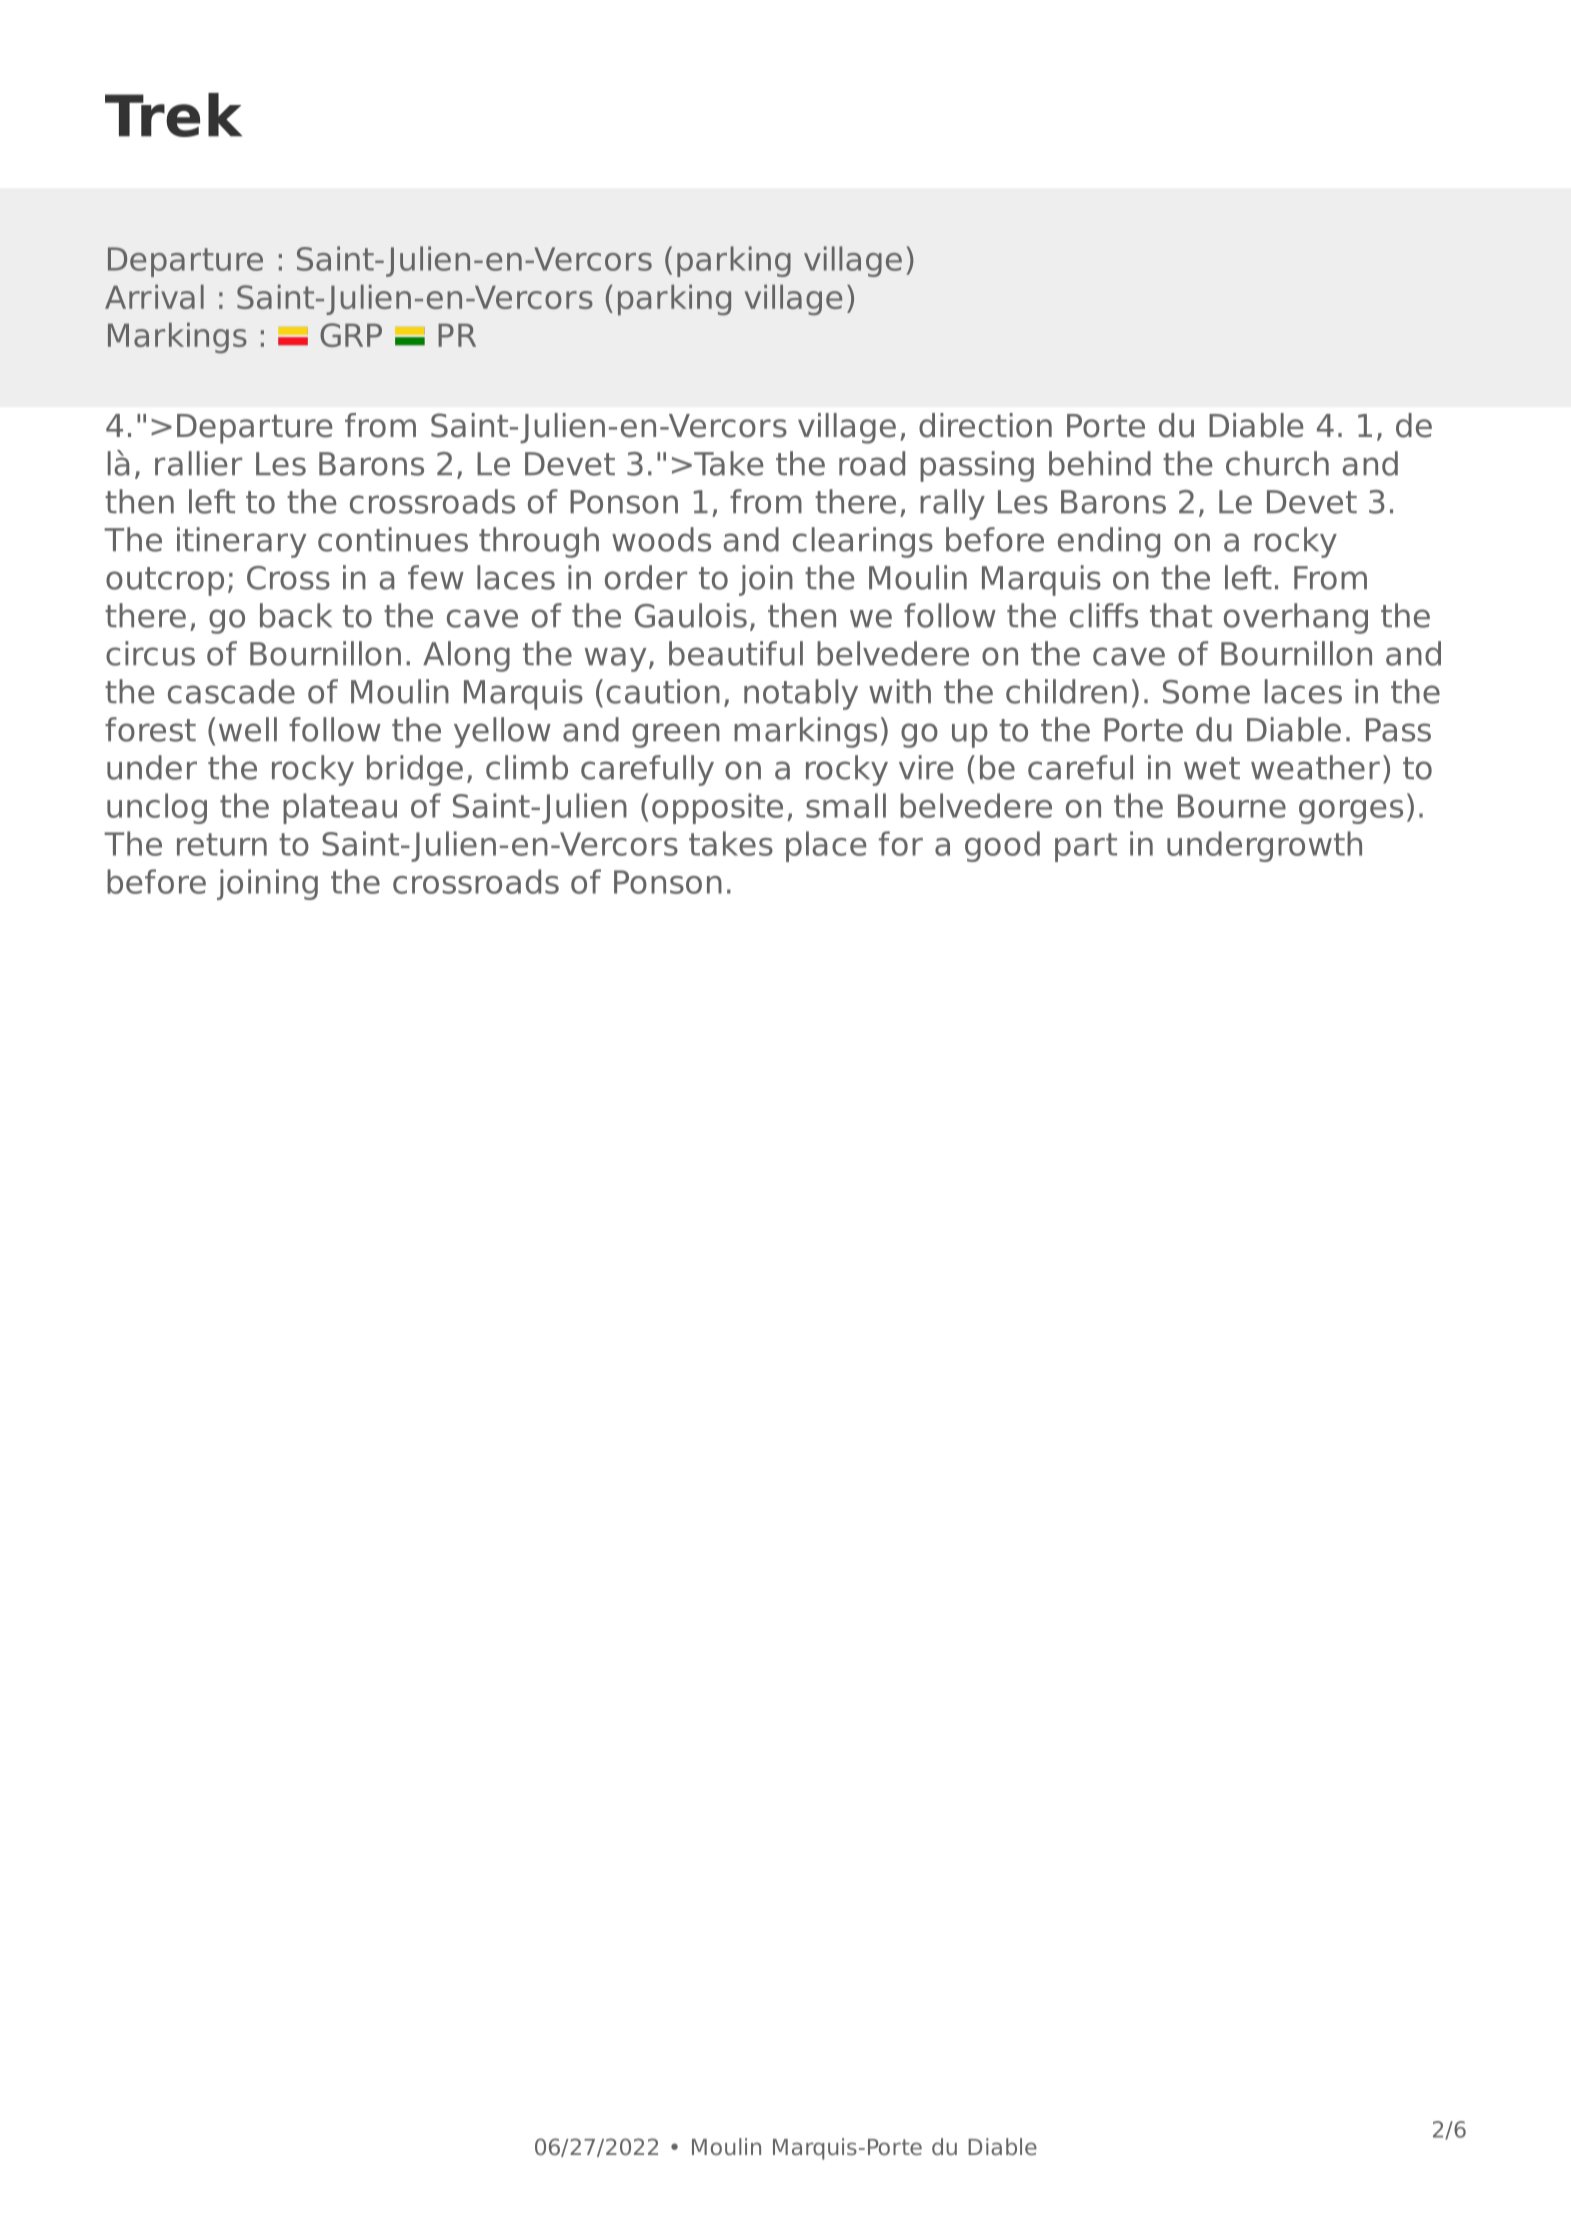 This page has height=2221, width=1571. Describe the element at coordinates (985, 425) in the page. I see `direction` at that location.
